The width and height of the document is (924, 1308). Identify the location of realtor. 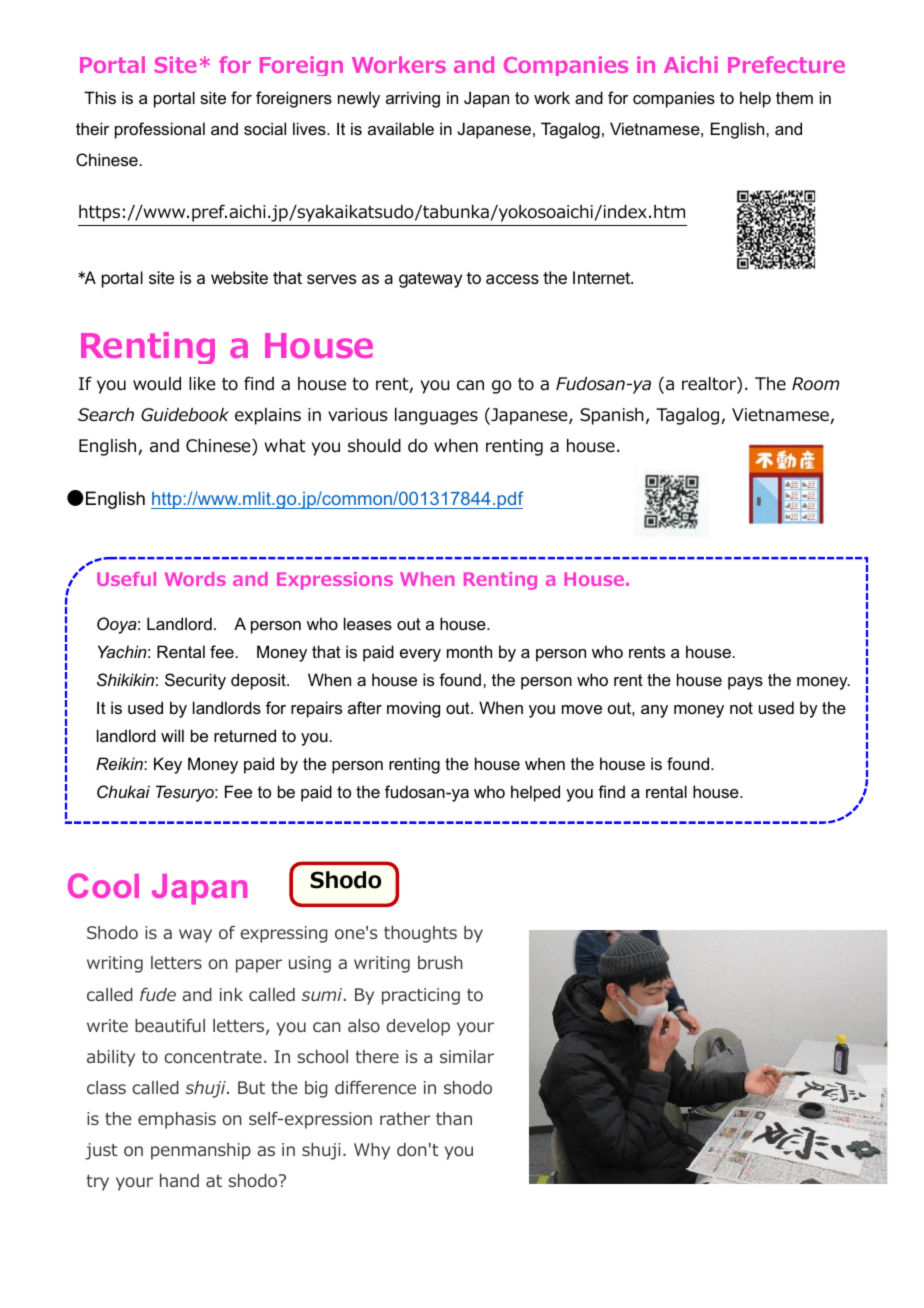
(710, 385).
